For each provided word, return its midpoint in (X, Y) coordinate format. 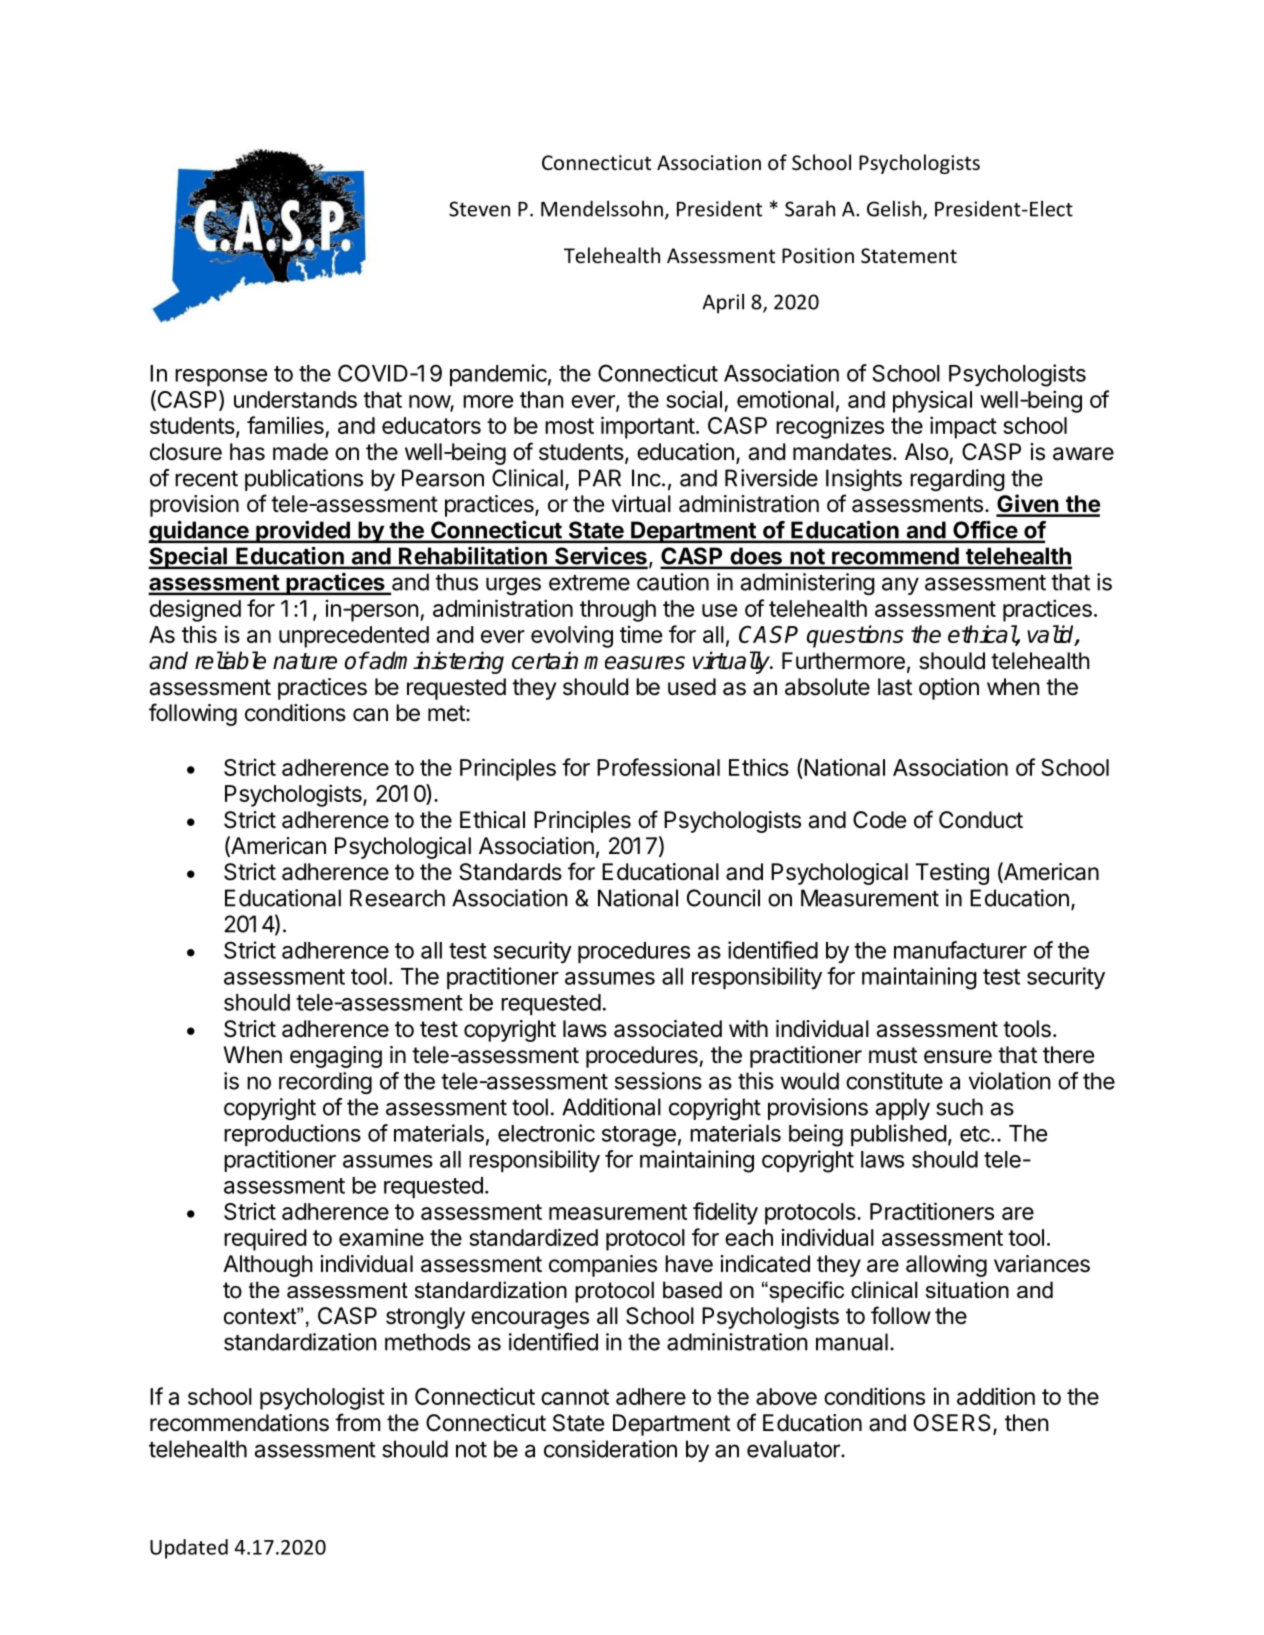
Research (397, 898)
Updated (189, 1549)
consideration (610, 1449)
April (723, 303)
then (1027, 1423)
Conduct (981, 820)
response (221, 377)
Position (818, 256)
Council (723, 898)
